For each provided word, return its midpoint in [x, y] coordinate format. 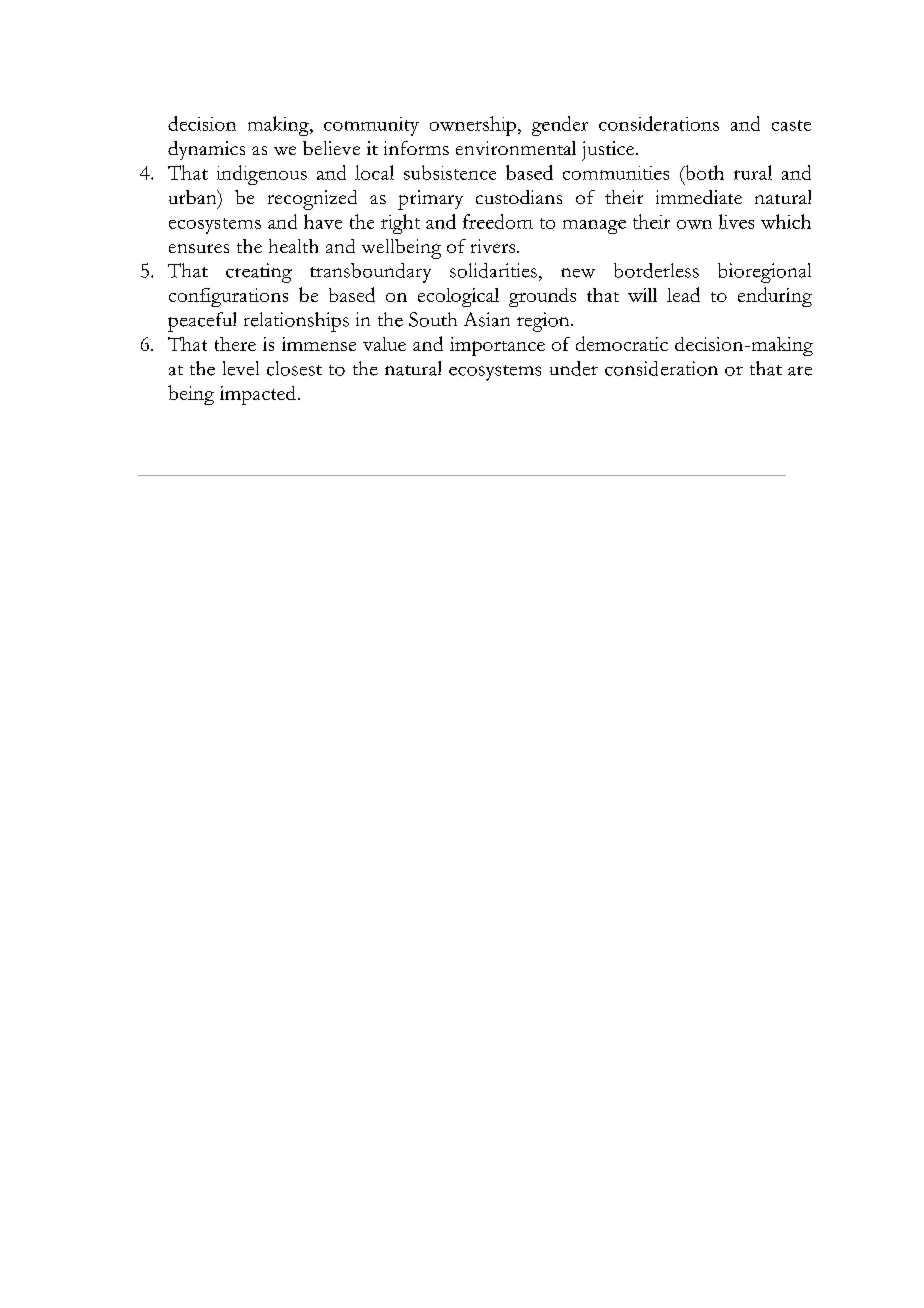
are [800, 371]
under [574, 368]
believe [331, 148]
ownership [473, 126]
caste [791, 125]
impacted [258, 395]
